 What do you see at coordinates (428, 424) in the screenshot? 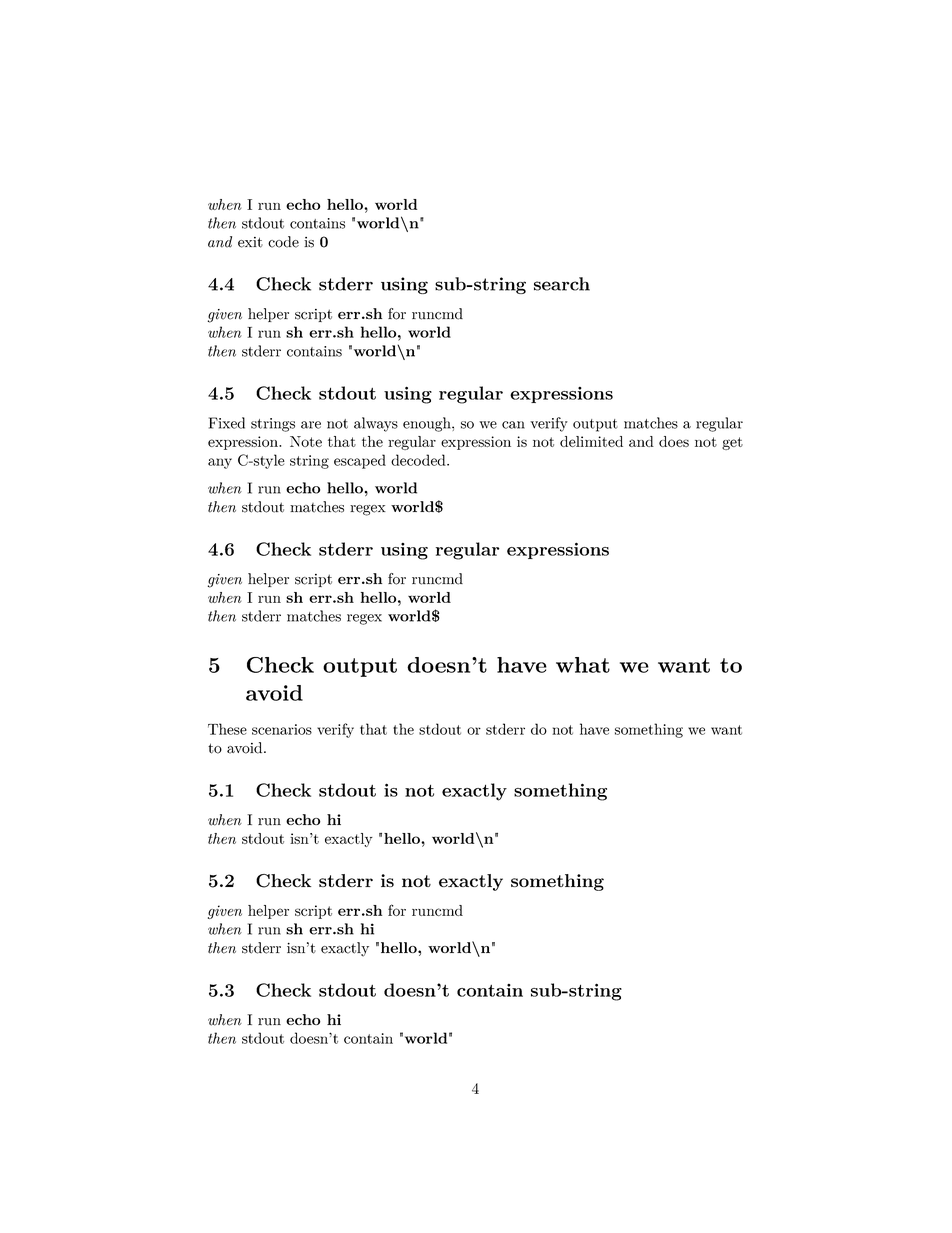
I see `enough` at bounding box center [428, 424].
